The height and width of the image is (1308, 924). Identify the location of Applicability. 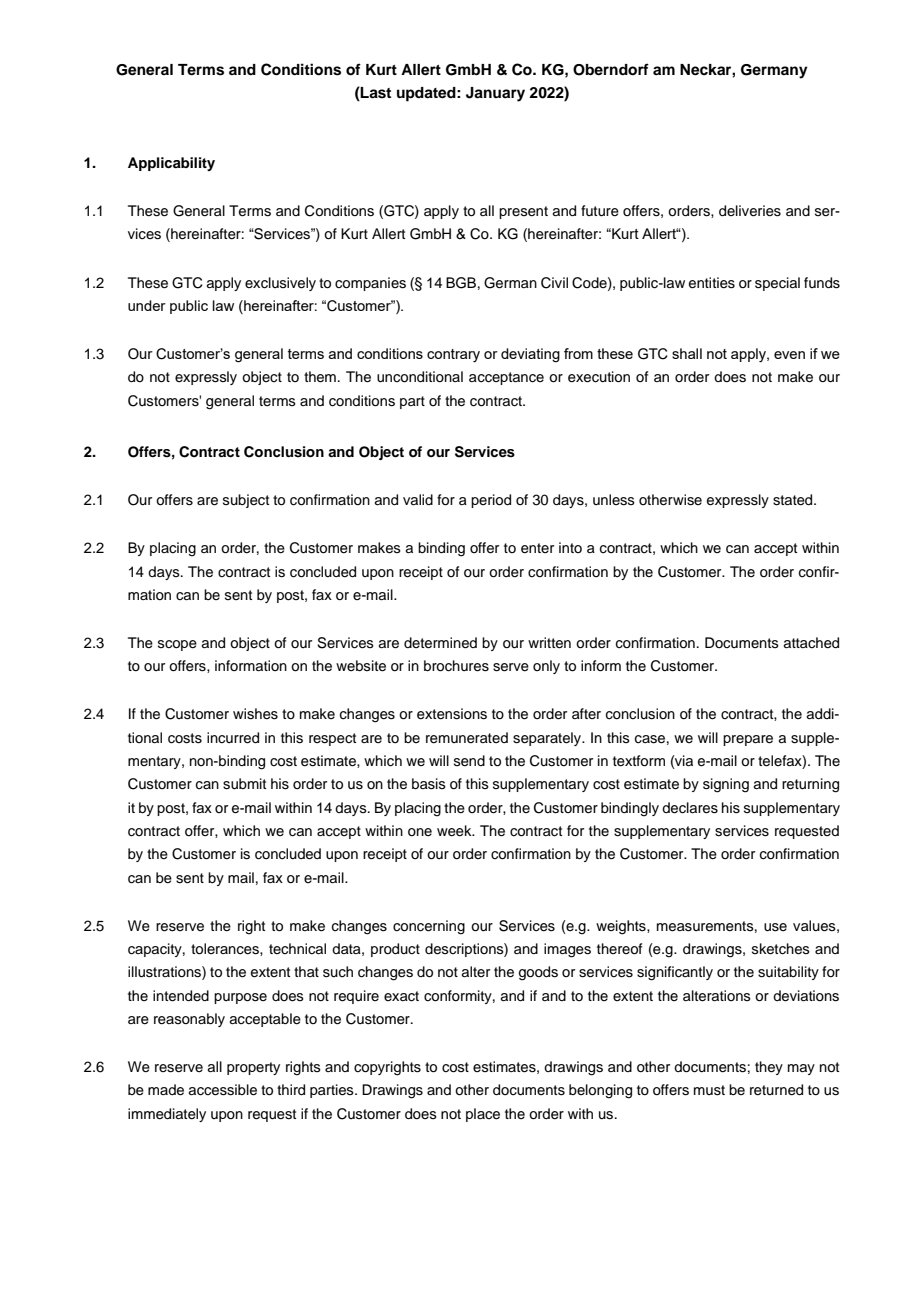
(171, 164).
